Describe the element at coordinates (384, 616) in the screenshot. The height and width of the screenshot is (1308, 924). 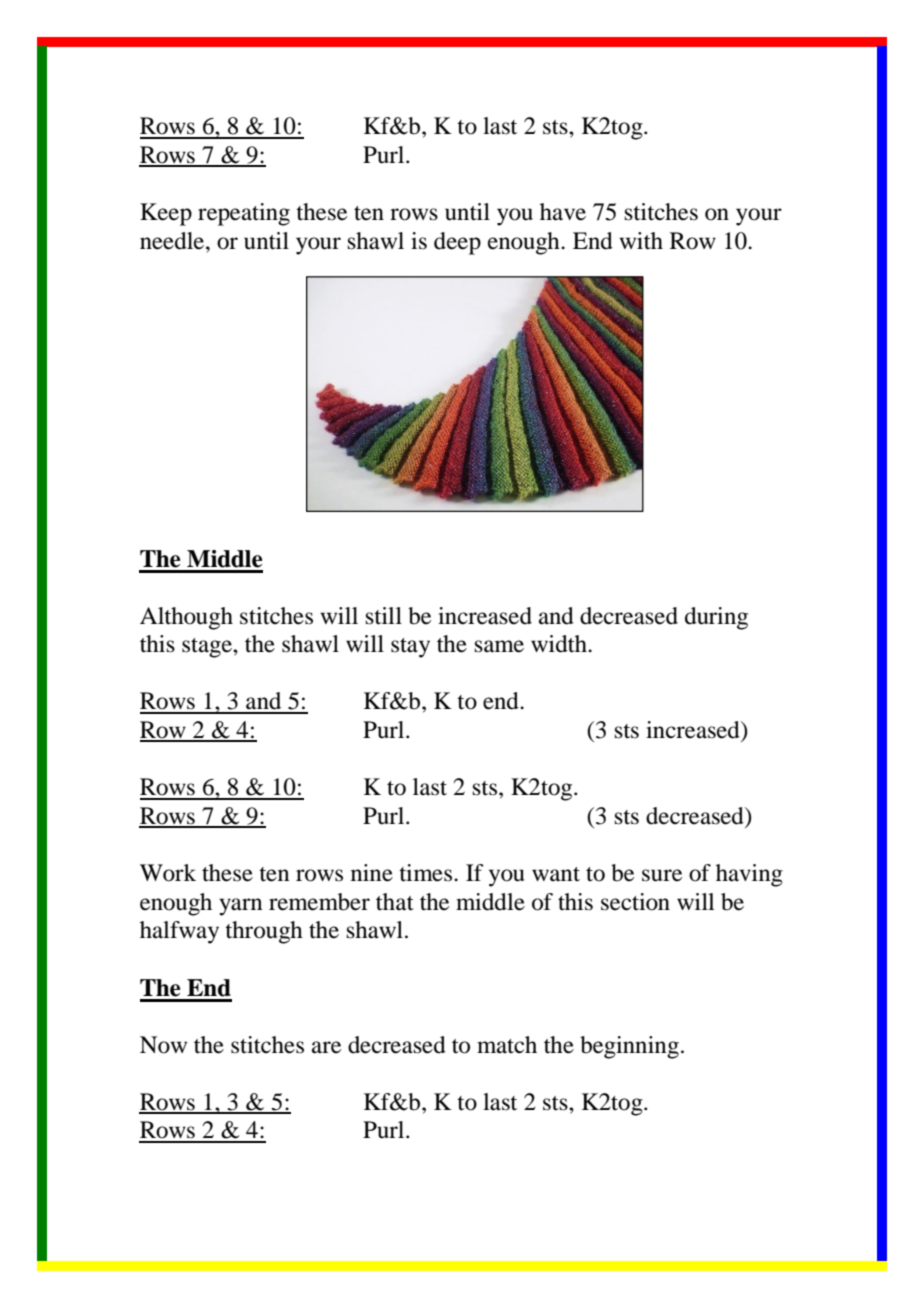
I see `still` at that location.
